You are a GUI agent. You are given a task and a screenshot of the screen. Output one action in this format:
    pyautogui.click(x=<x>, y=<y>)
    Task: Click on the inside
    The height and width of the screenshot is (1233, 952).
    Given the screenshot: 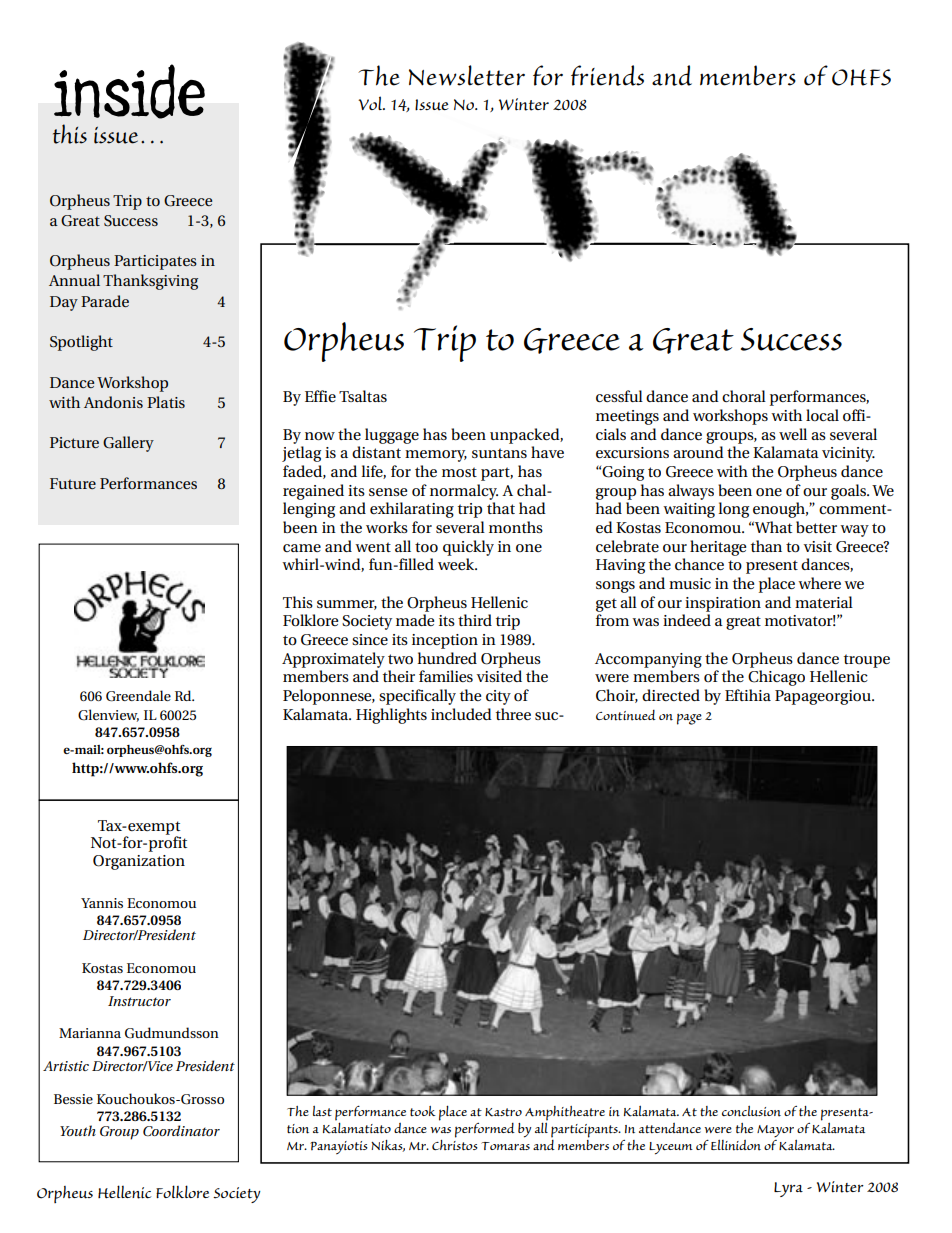 What is the action you would take?
    pyautogui.click(x=129, y=91)
